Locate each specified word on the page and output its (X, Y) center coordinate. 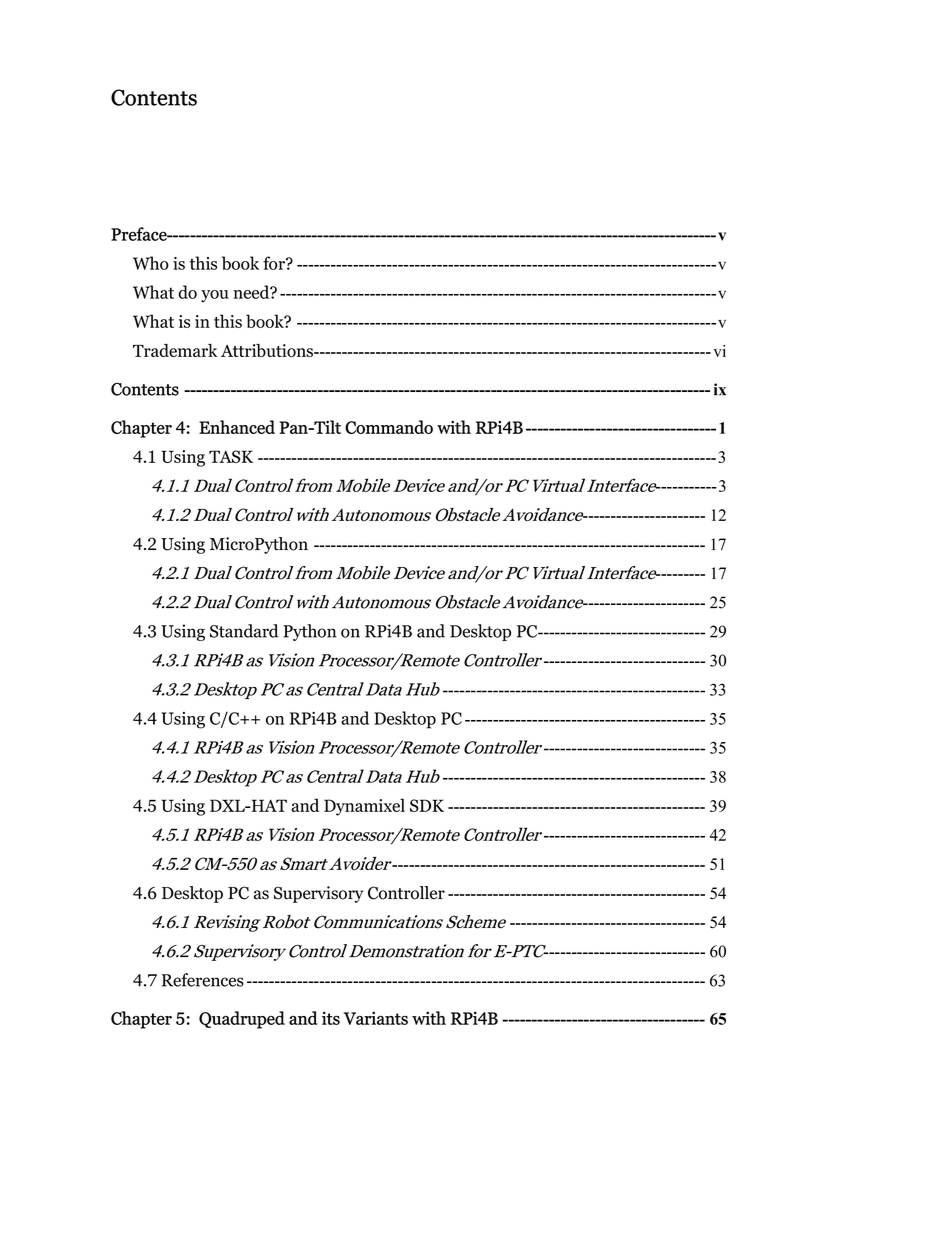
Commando (389, 427)
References (203, 980)
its (331, 1018)
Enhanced (237, 427)
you (215, 296)
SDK (427, 805)
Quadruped (242, 1020)
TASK (231, 456)
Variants (376, 1018)
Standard (244, 631)
